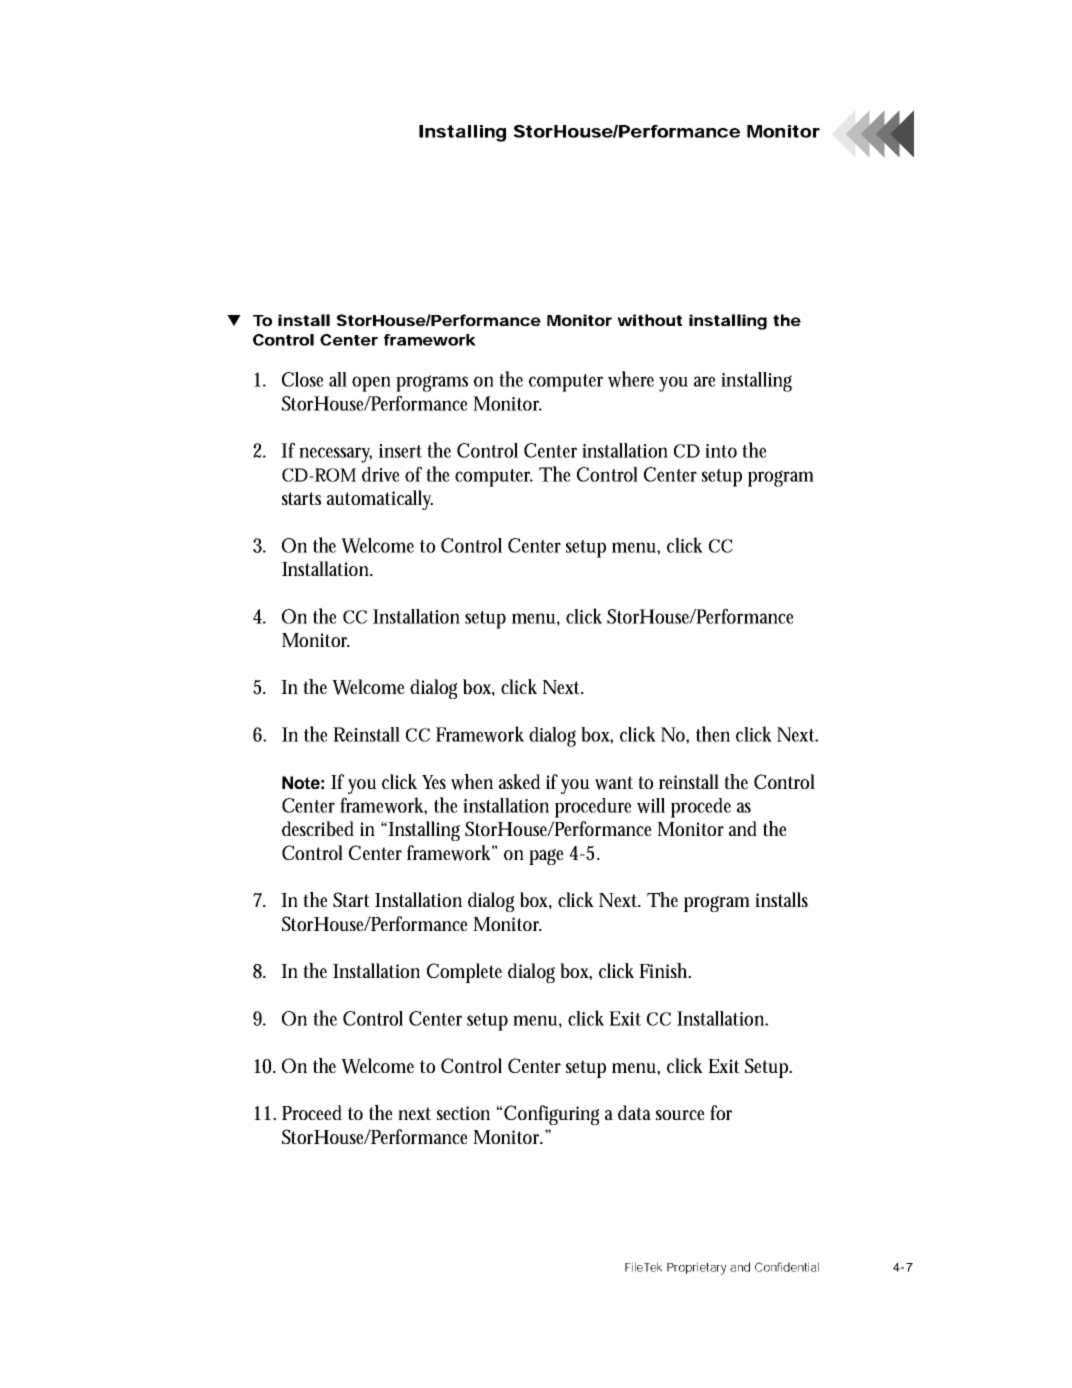 Image resolution: width=1072 pixels, height=1388 pixels. Describe the element at coordinates (551, 1115) in the screenshot. I see `Configuring` at that location.
